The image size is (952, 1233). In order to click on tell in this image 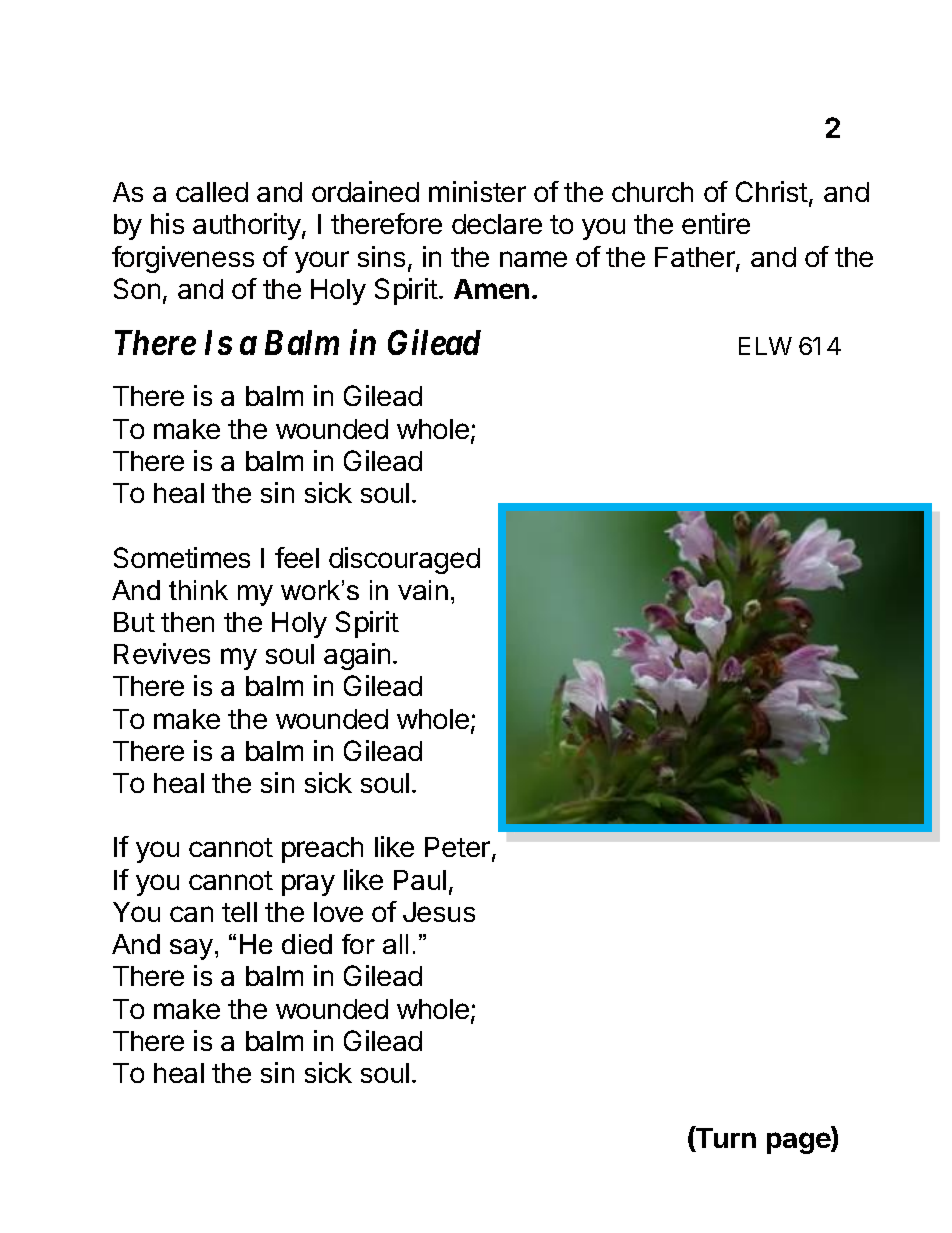, I will do `click(239, 912)`.
